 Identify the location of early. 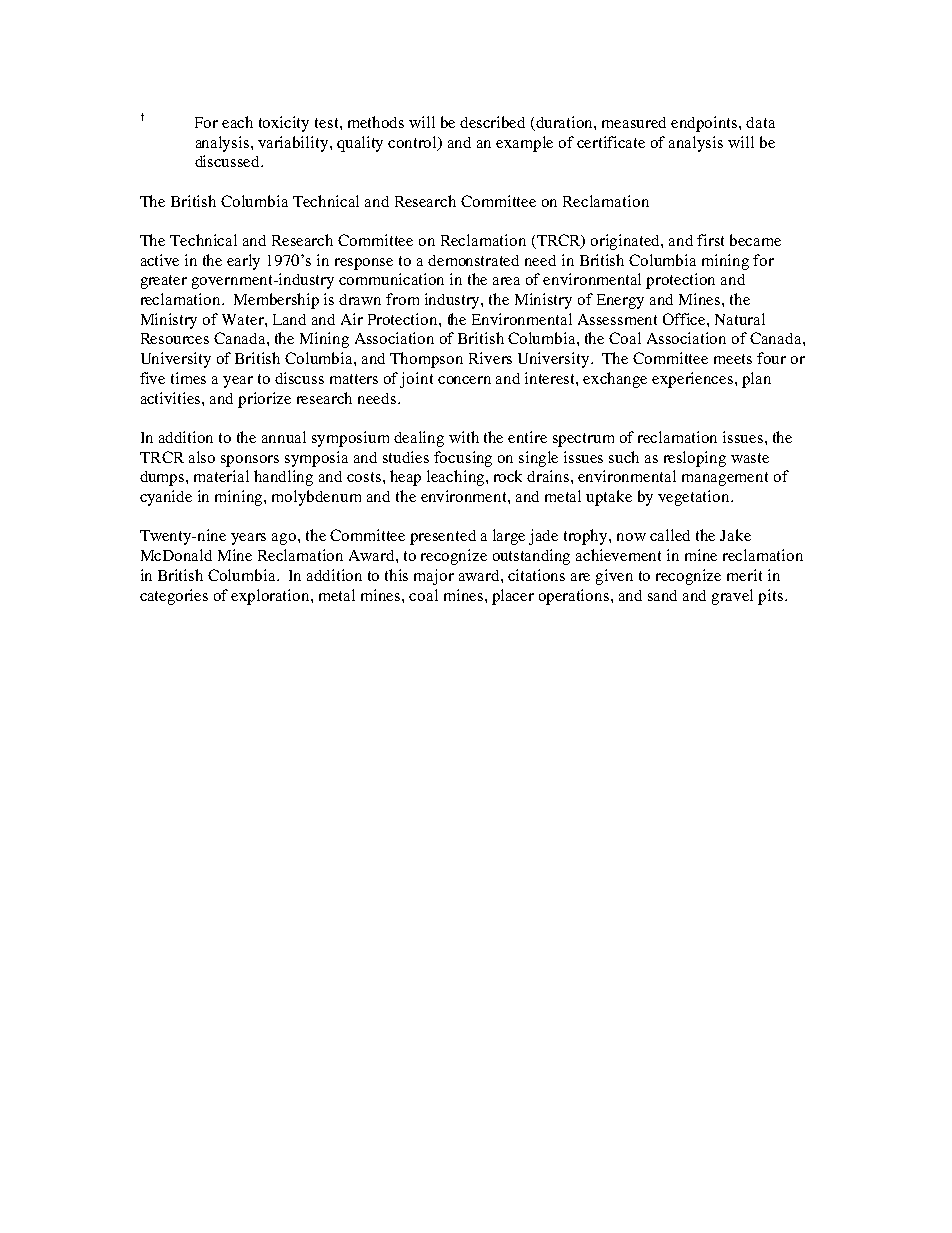
(243, 262).
